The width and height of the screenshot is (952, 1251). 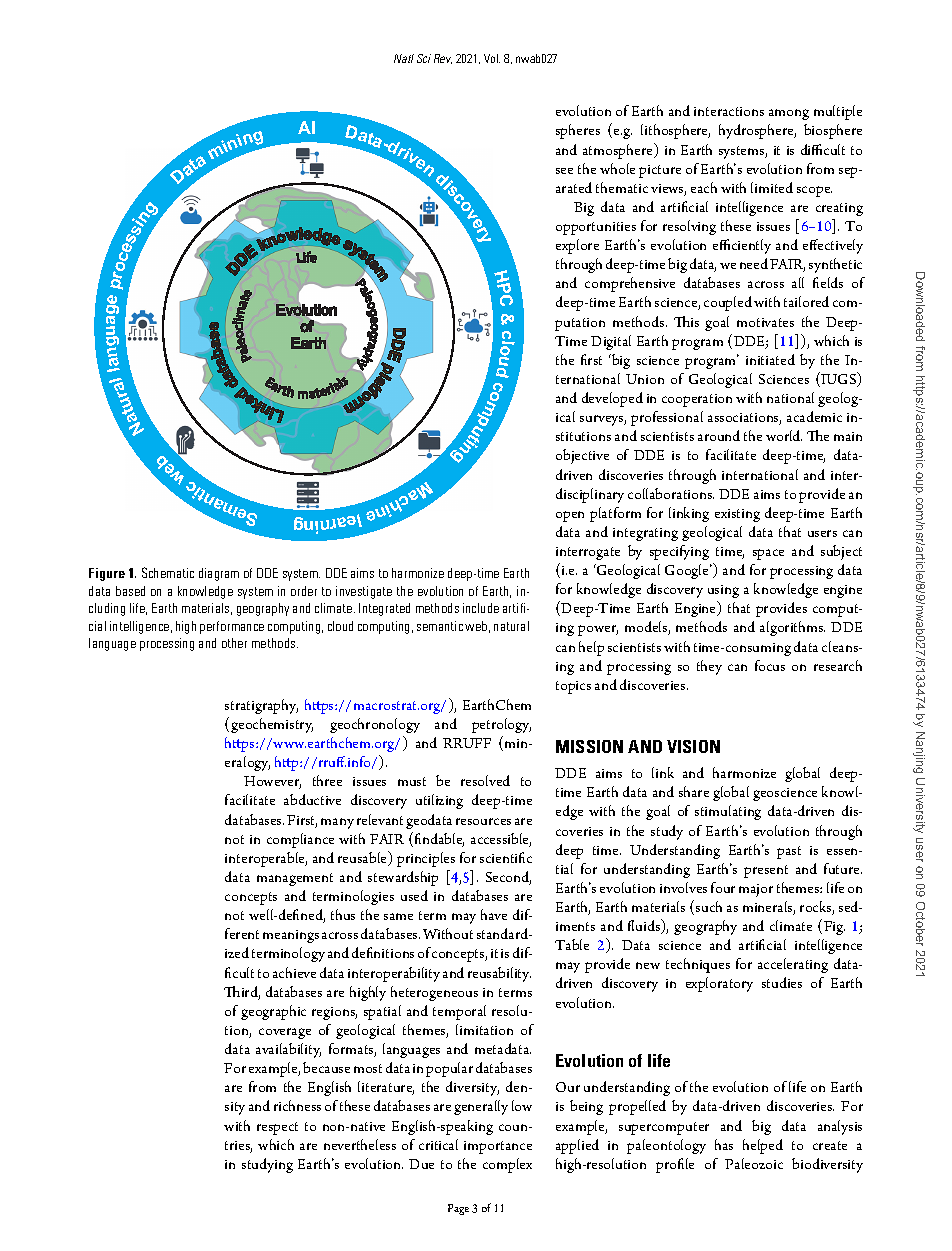 I want to click on respect, so click(x=277, y=1128).
